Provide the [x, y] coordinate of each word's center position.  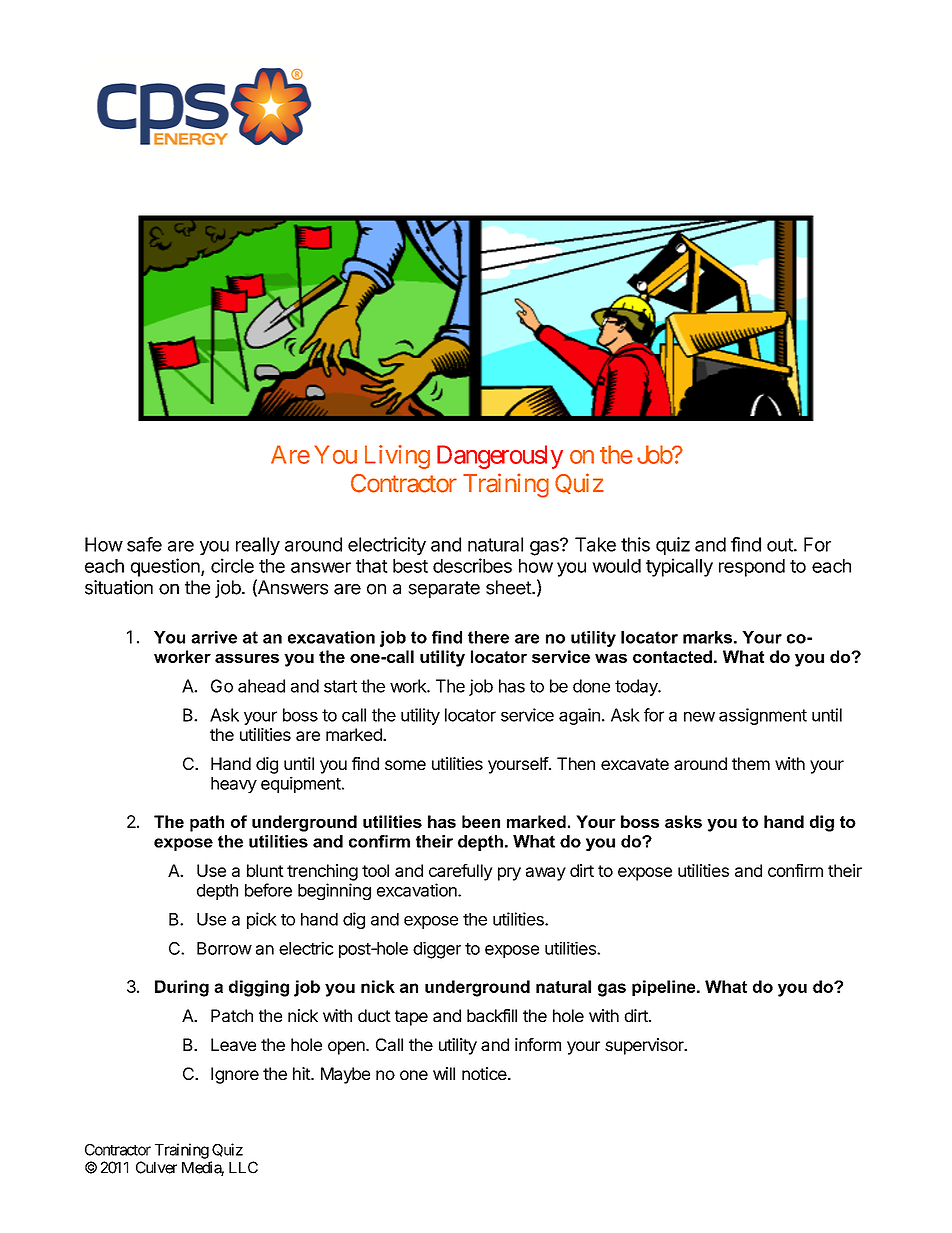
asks [683, 821]
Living [397, 457]
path [207, 823]
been [481, 821]
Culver [156, 1167]
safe [144, 544]
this [635, 544]
